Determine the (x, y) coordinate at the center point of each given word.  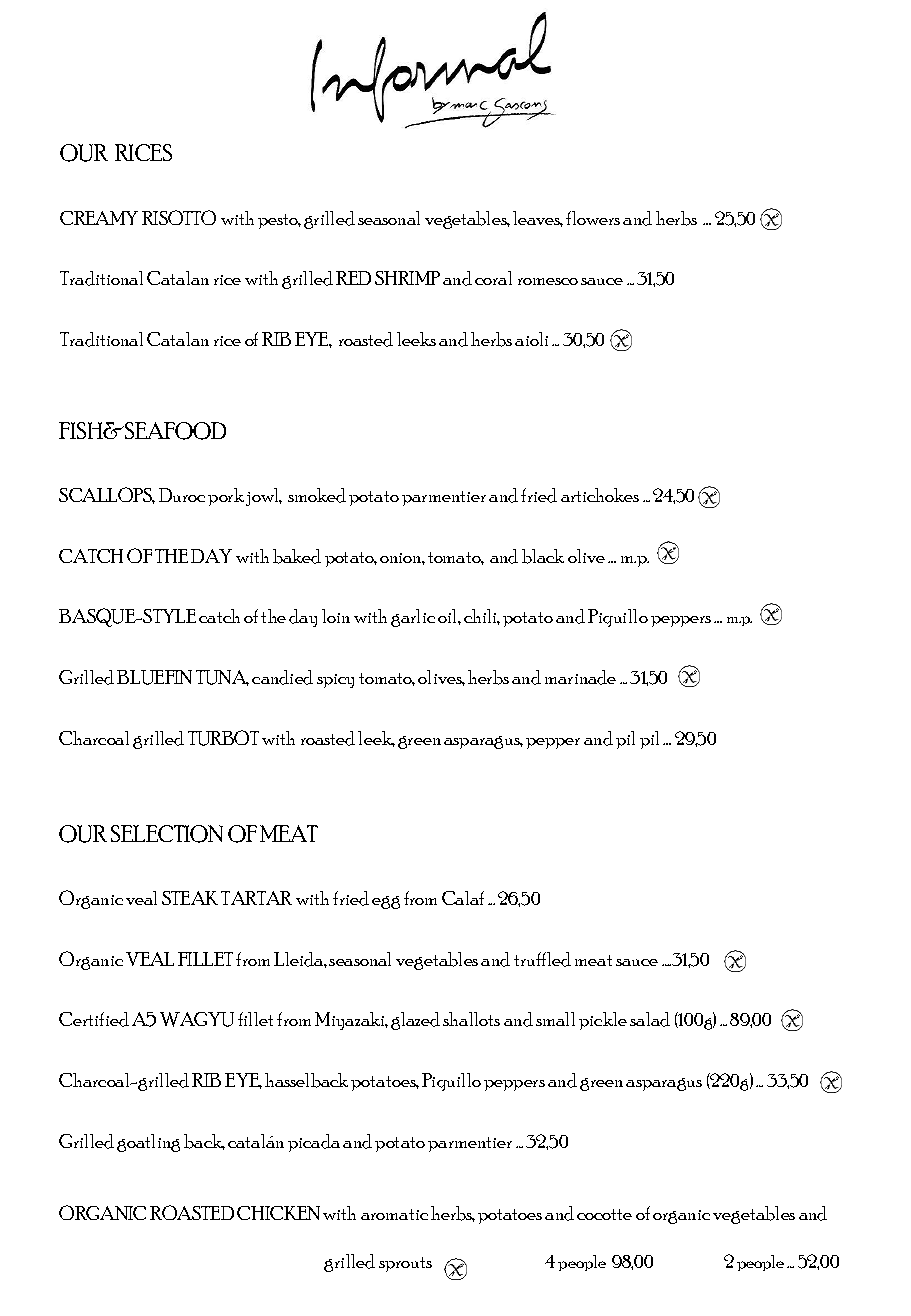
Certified (94, 1019)
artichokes (600, 495)
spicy (335, 681)
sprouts (405, 1264)
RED (353, 278)
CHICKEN (278, 1213)
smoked (317, 495)
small (555, 1019)
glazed (415, 1021)
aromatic (394, 1214)
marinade (580, 677)
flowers (593, 218)
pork (226, 497)
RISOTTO (179, 217)
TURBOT (223, 738)
